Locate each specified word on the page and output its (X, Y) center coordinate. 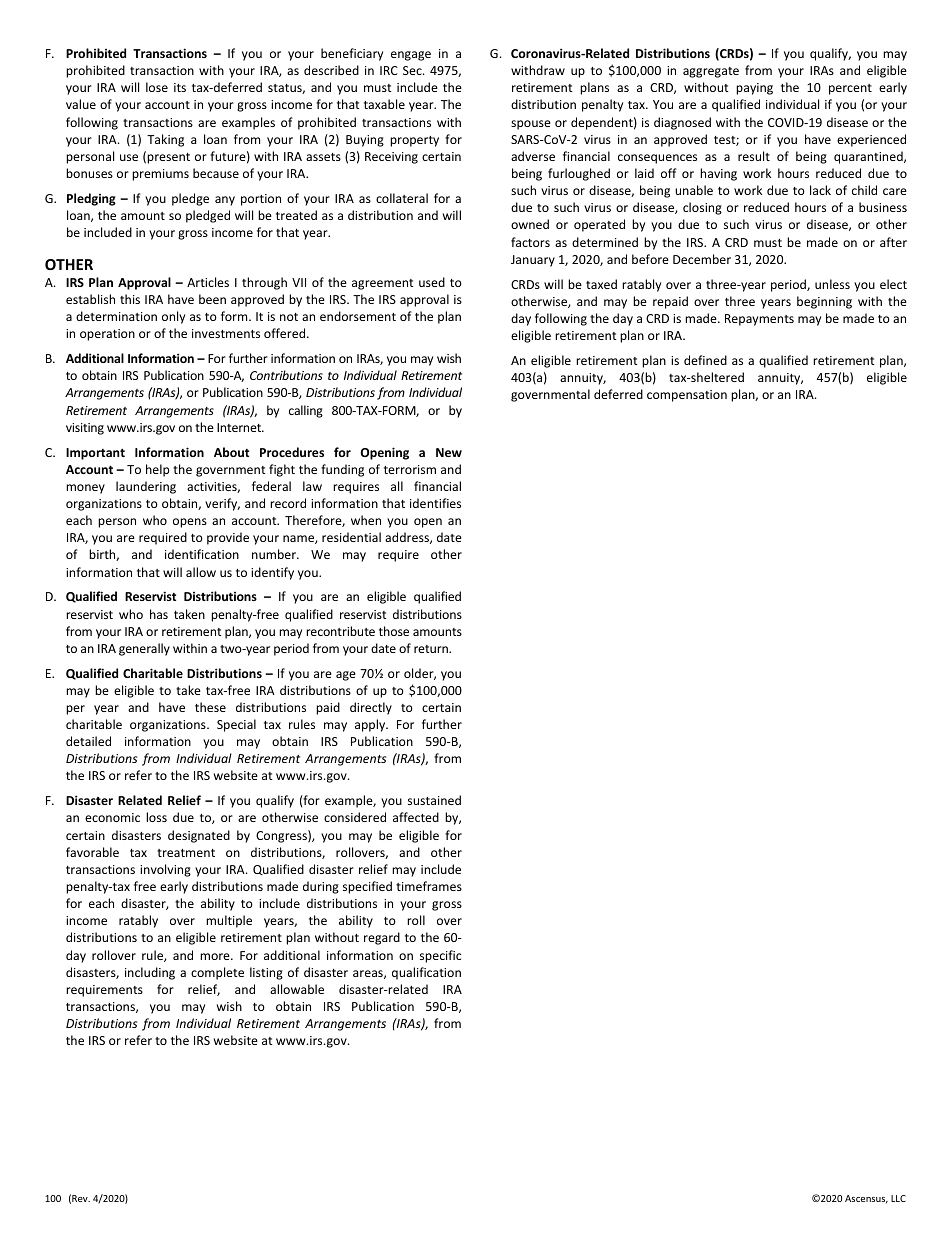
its (180, 87)
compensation (687, 396)
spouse (531, 125)
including (150, 973)
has (159, 614)
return (432, 649)
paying (754, 89)
